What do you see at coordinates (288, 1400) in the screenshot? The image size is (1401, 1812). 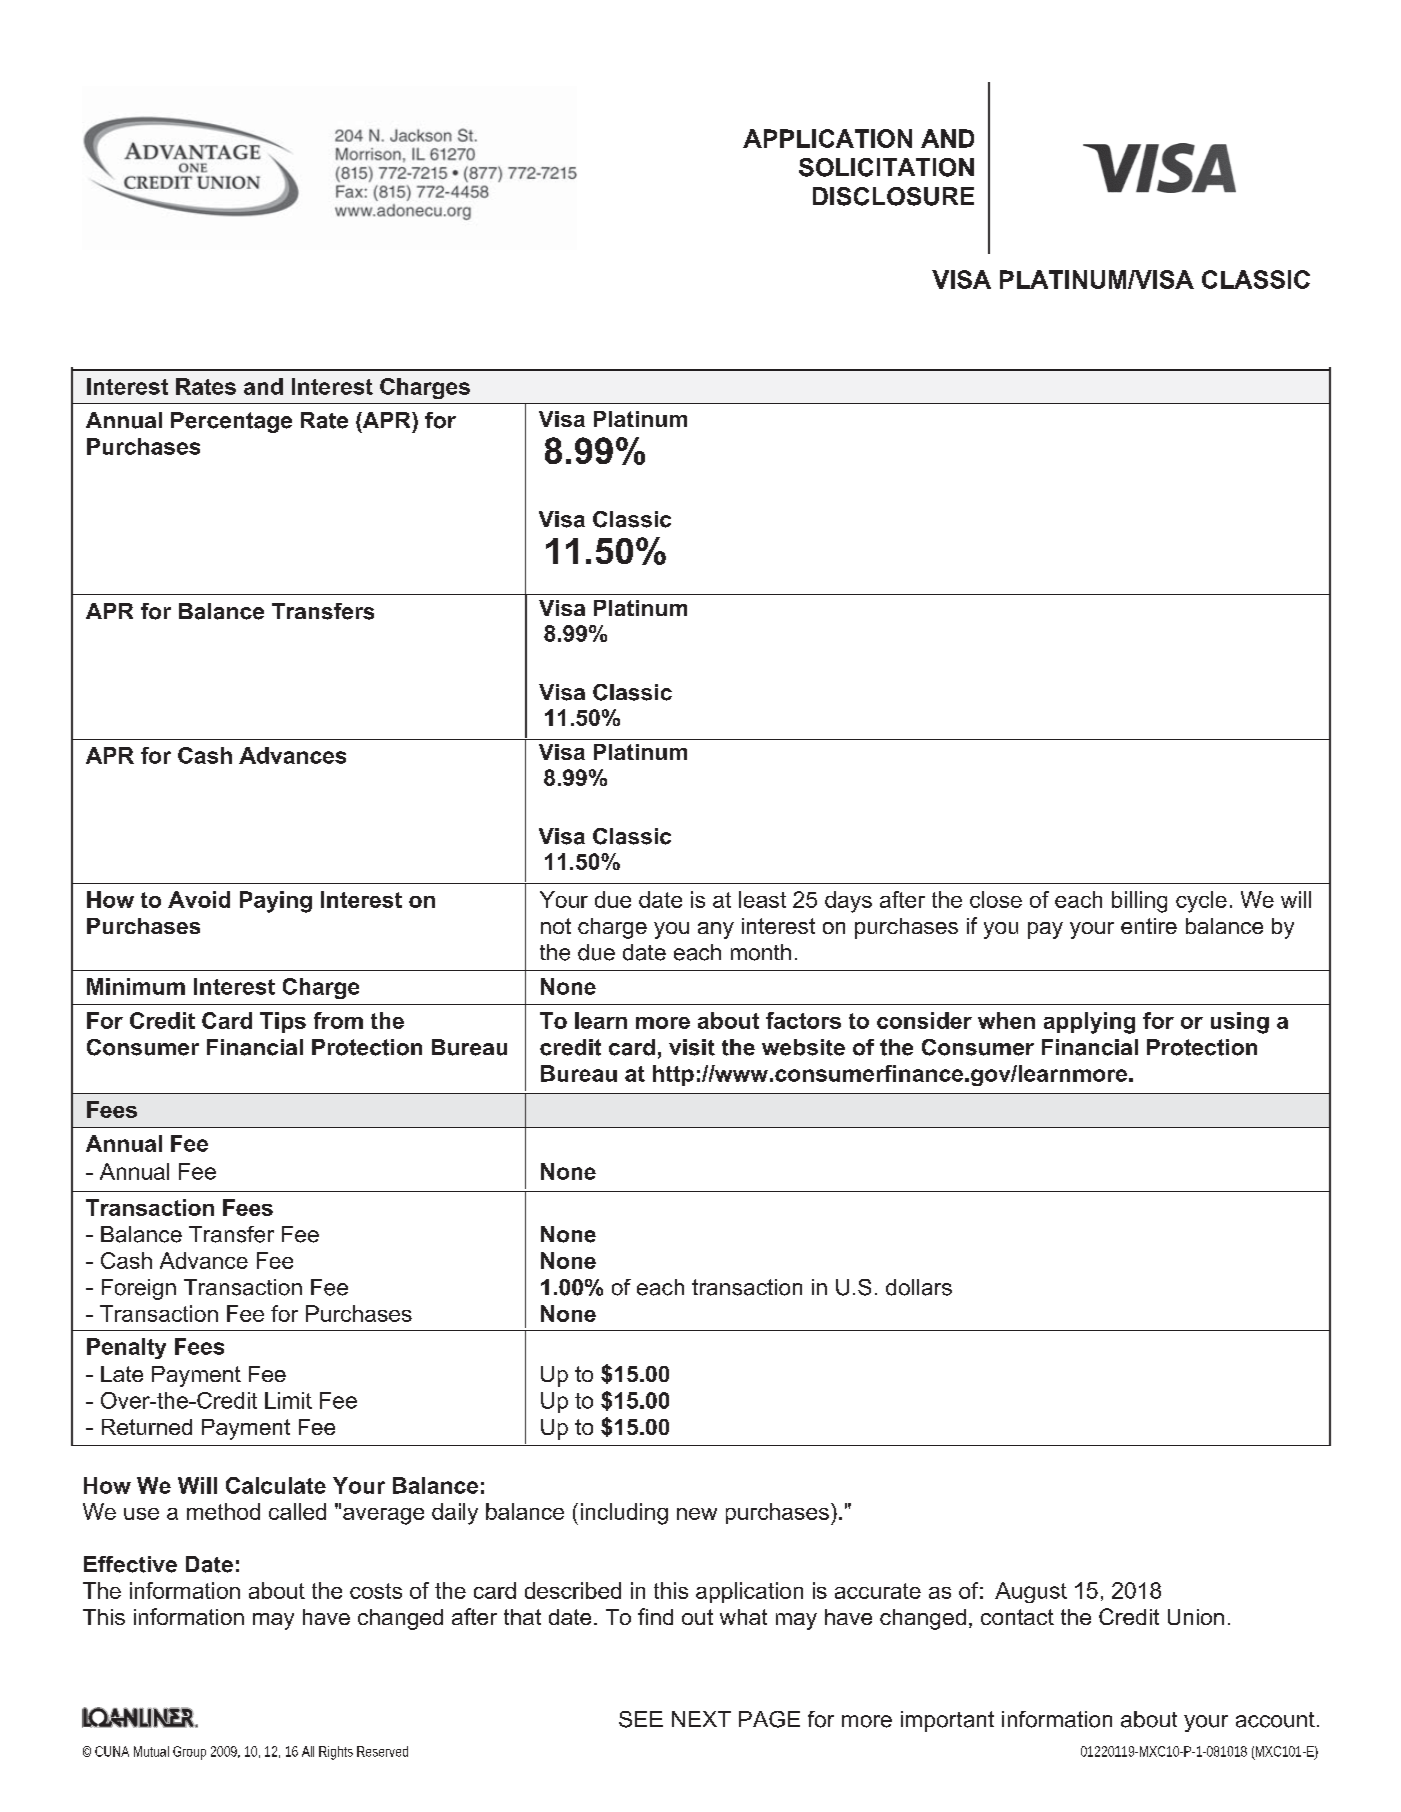 I see `Limit` at bounding box center [288, 1400].
